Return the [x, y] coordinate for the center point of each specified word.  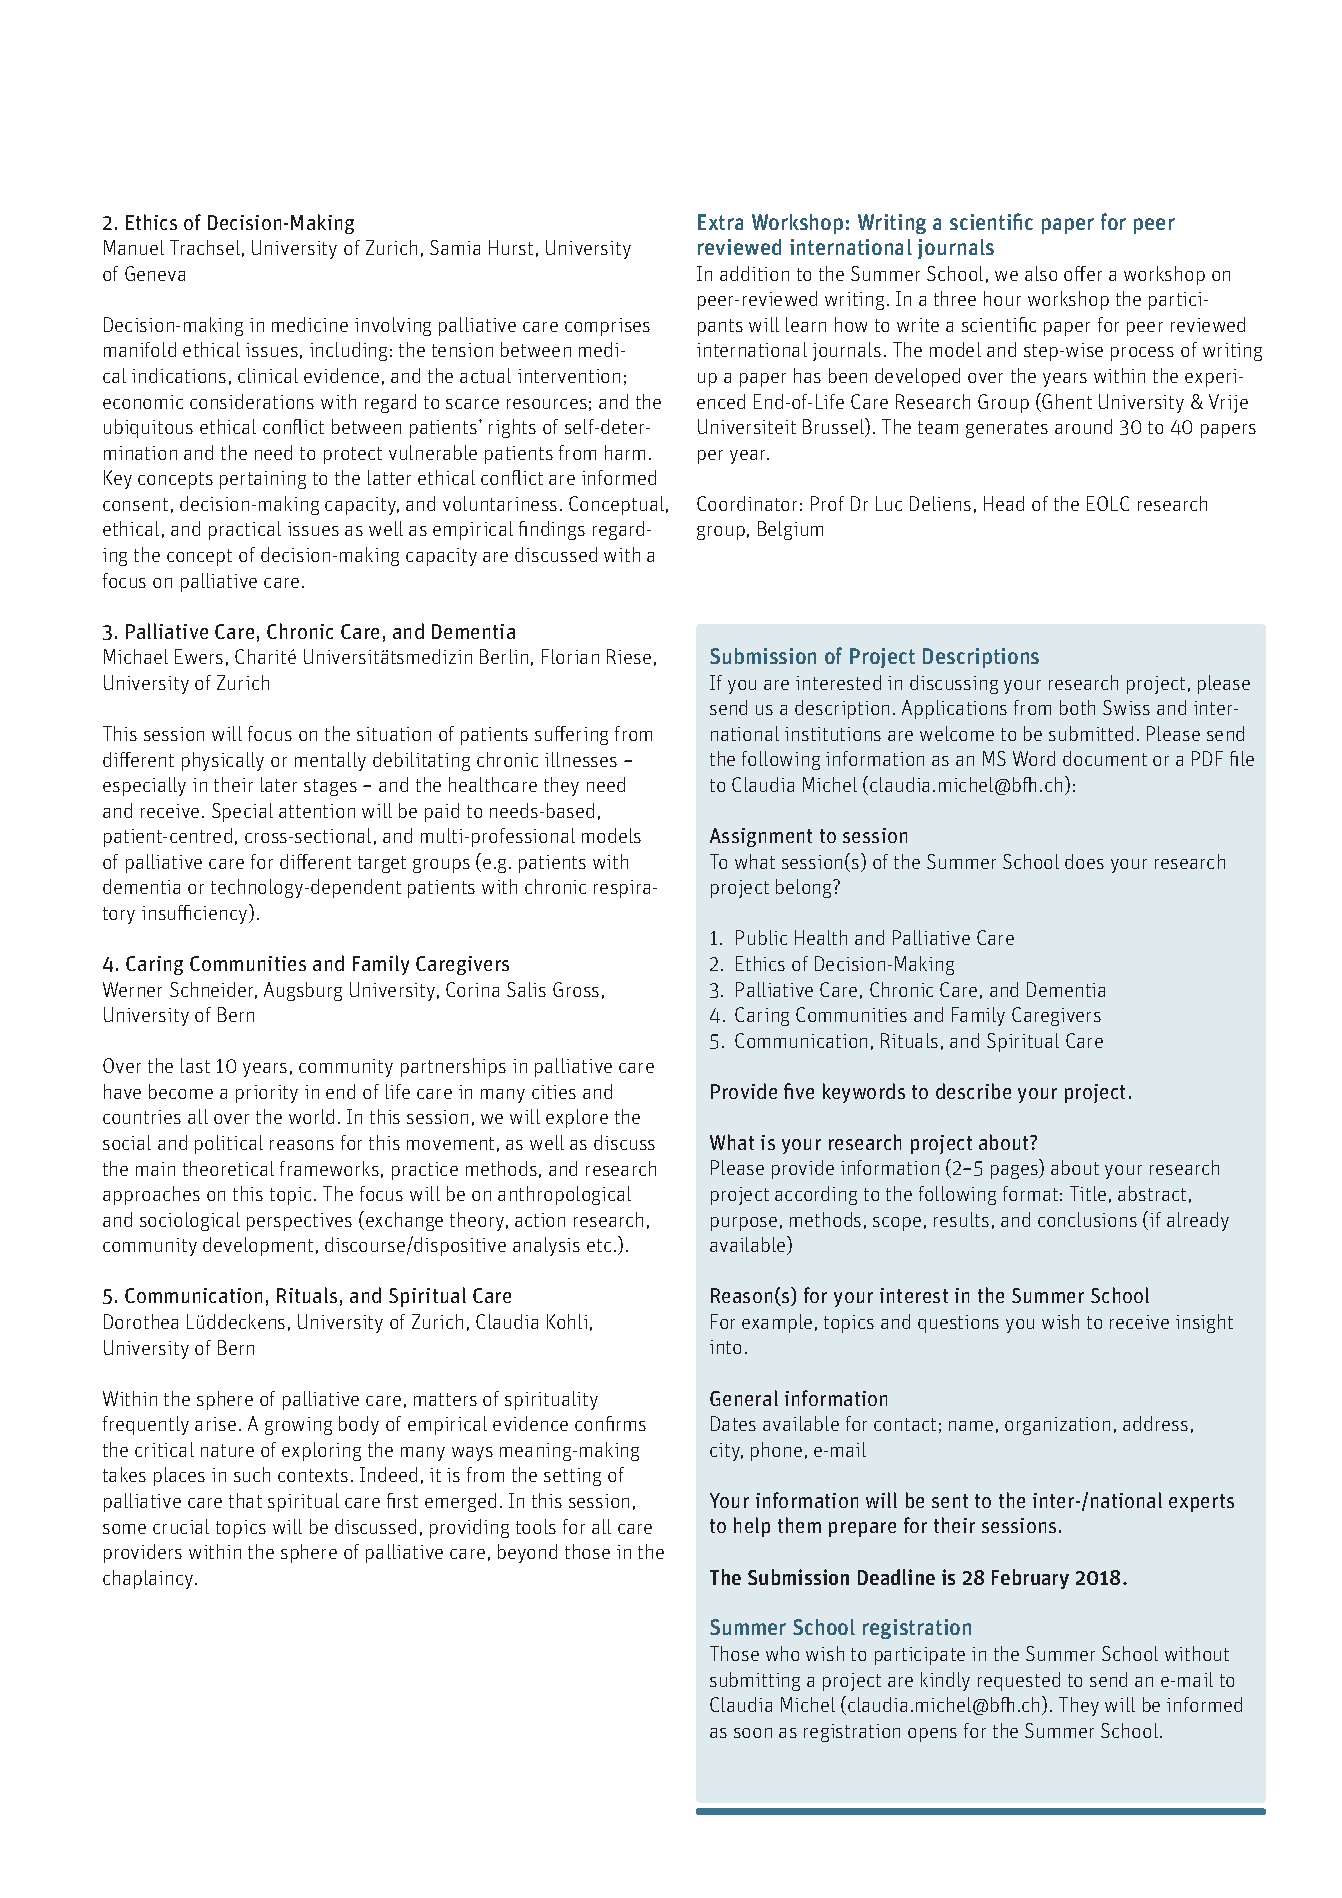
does [1084, 861]
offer [1083, 273]
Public [761, 937]
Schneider [213, 990]
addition [754, 273]
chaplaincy [149, 1579]
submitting [755, 1681]
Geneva [155, 273]
